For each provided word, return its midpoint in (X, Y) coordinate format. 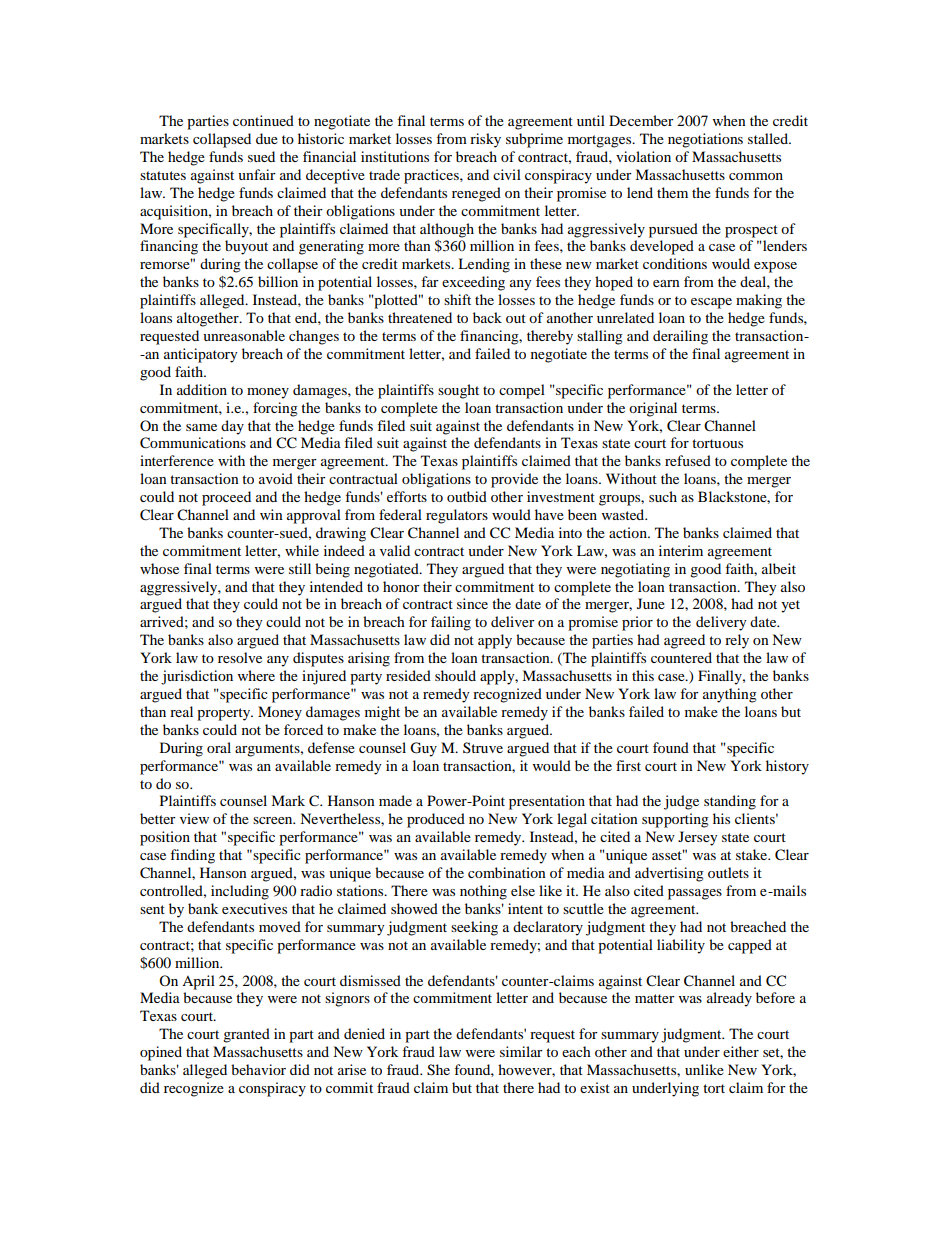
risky (485, 140)
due (267, 138)
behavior (258, 1069)
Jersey (698, 838)
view (194, 818)
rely (737, 641)
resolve (240, 657)
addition (202, 389)
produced (436, 820)
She (438, 1070)
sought (458, 391)
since (472, 603)
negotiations (705, 140)
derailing (680, 337)
